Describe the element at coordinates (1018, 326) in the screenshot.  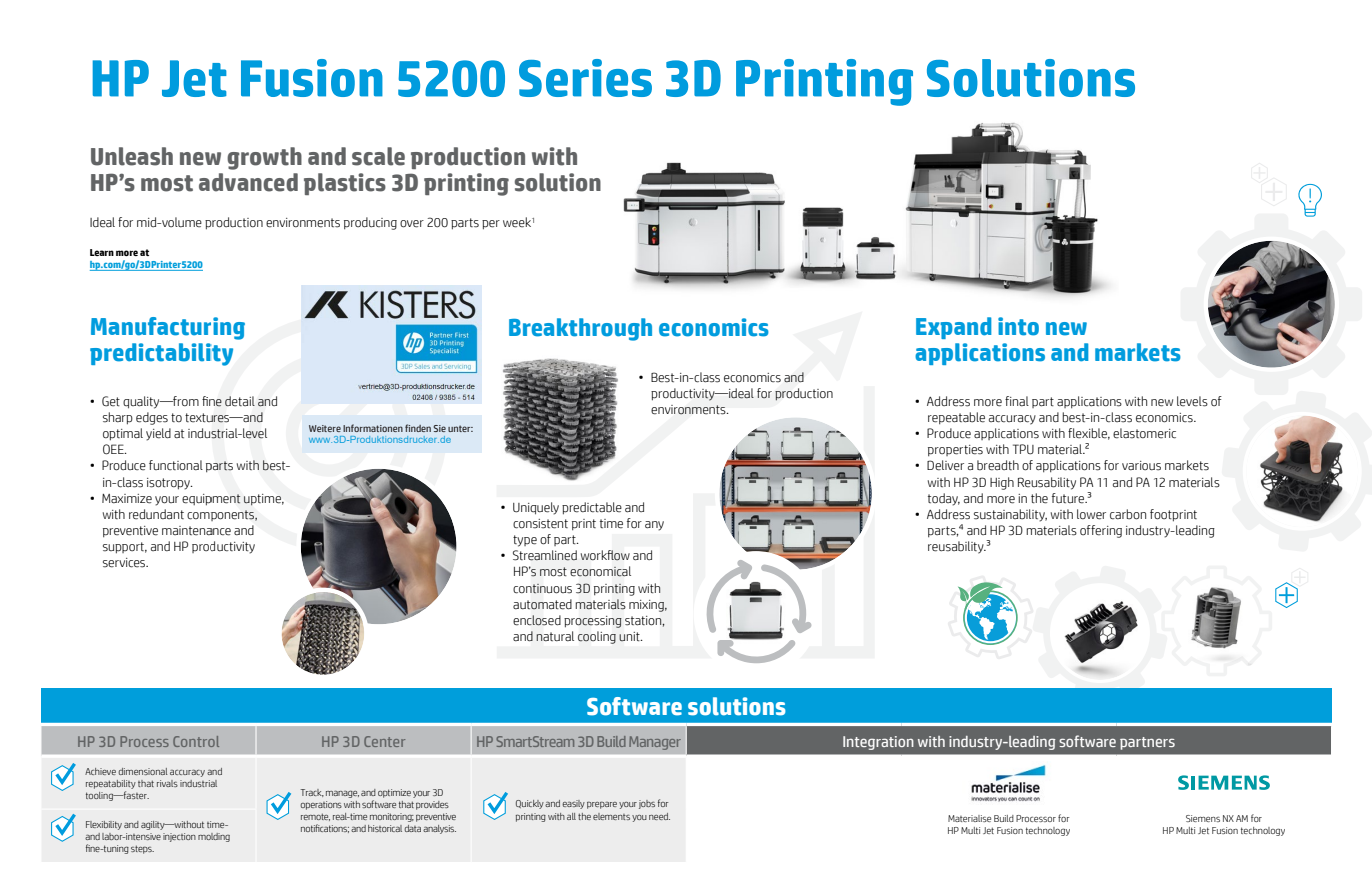
I see `into` at that location.
